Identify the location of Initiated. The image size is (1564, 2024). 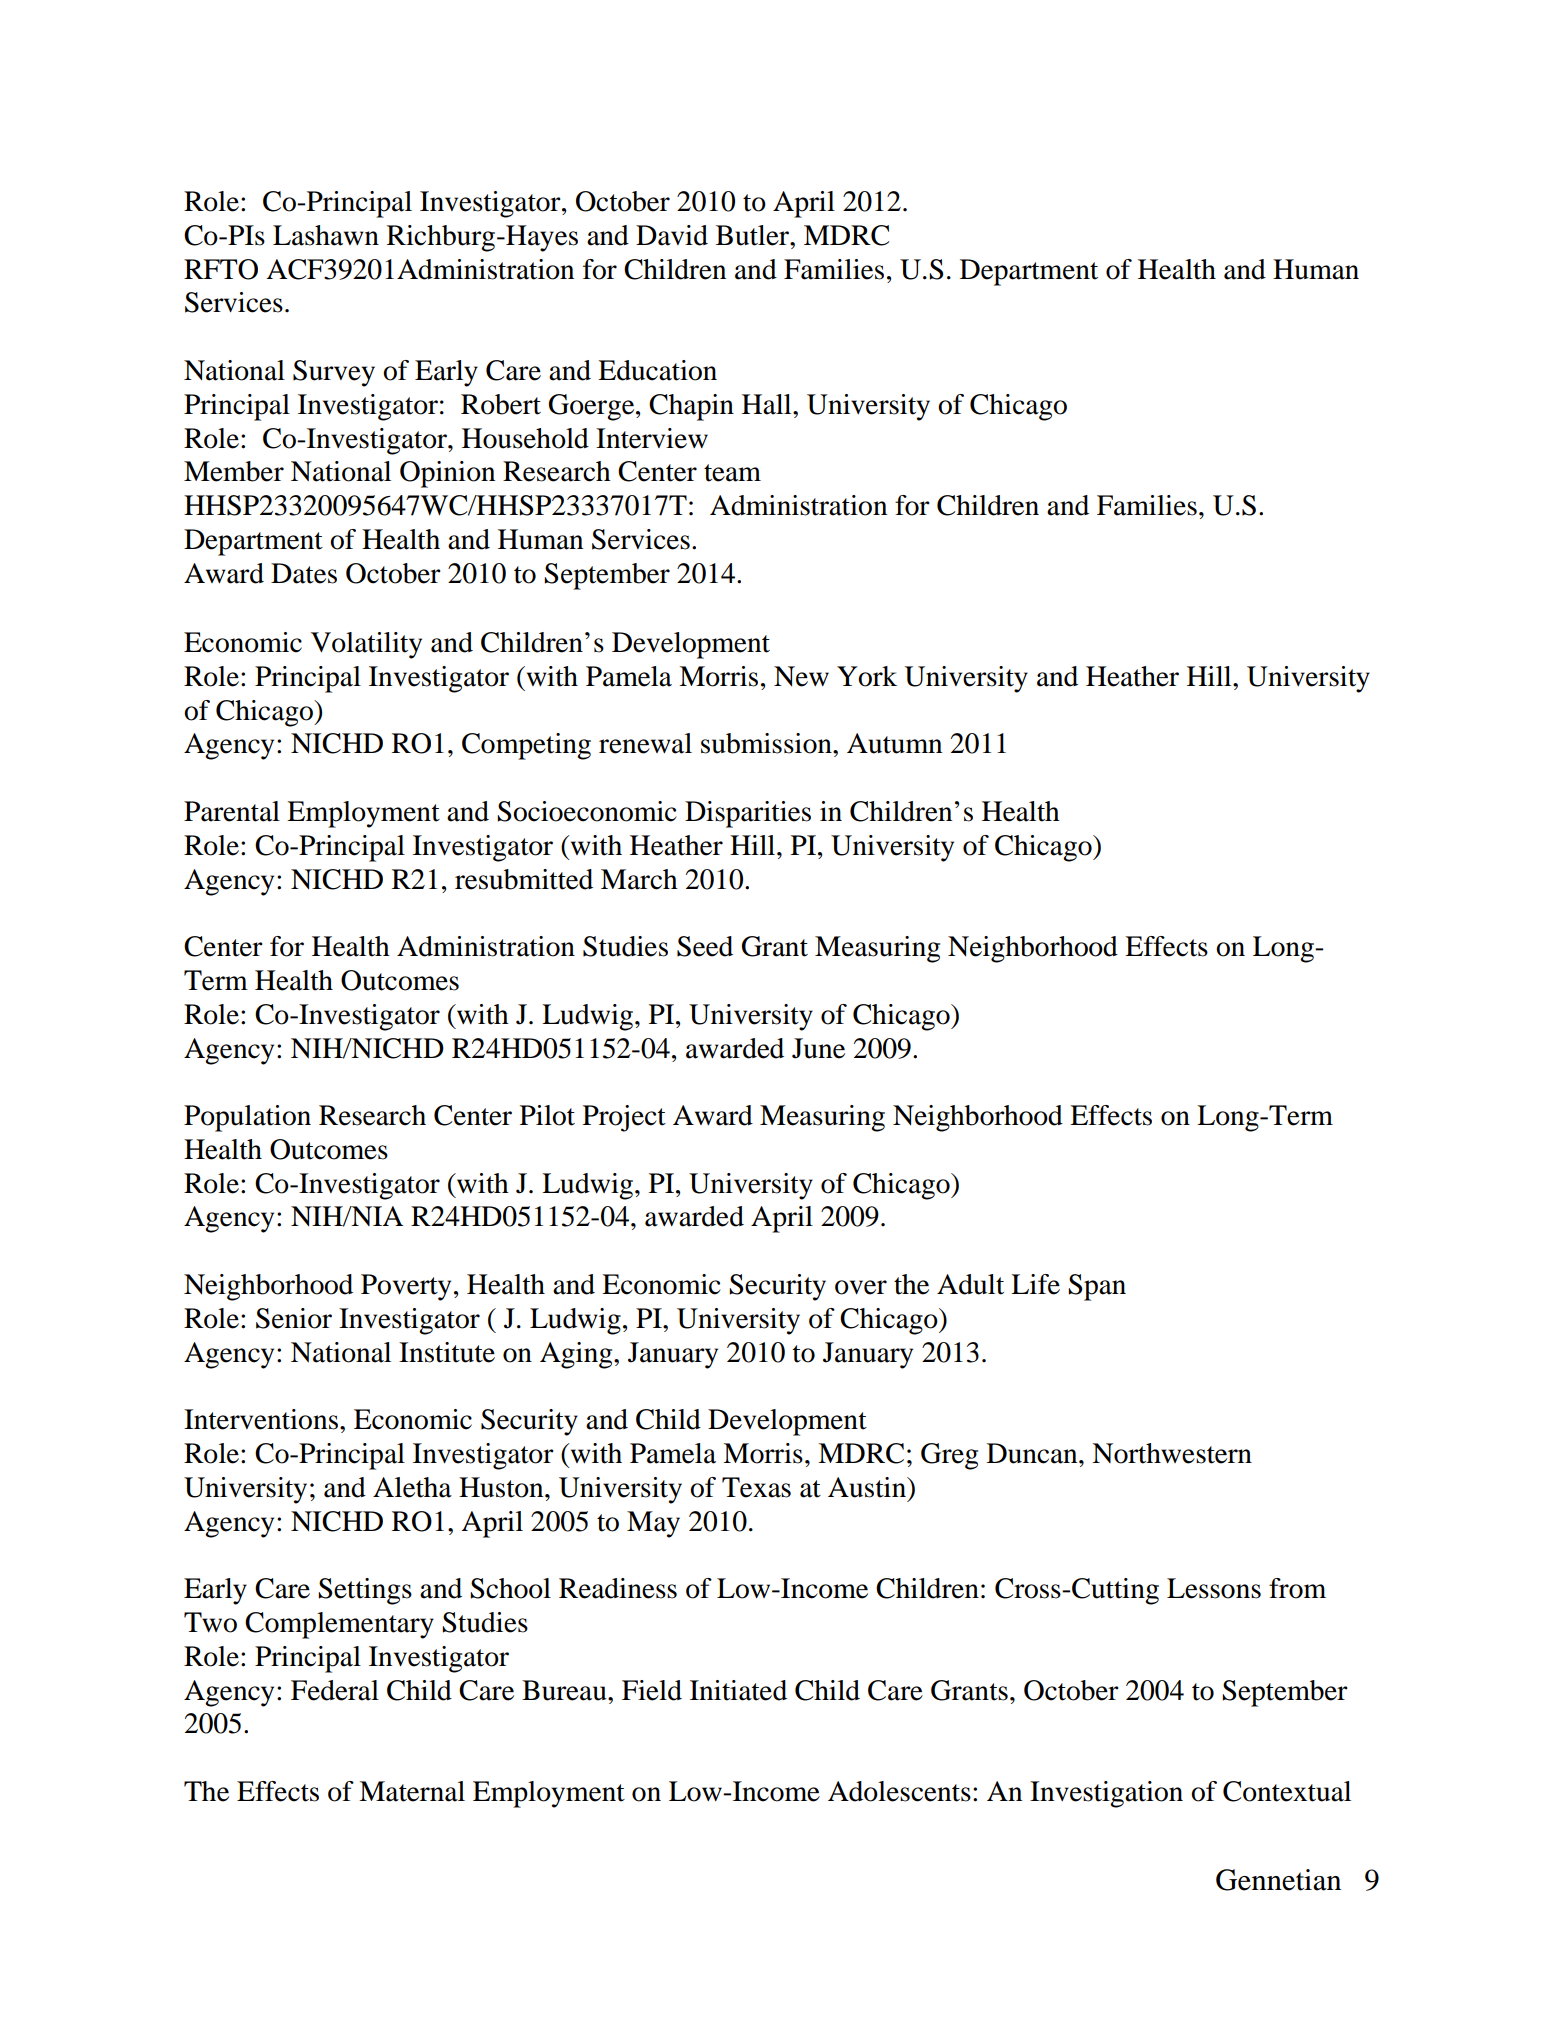
(738, 1690).
